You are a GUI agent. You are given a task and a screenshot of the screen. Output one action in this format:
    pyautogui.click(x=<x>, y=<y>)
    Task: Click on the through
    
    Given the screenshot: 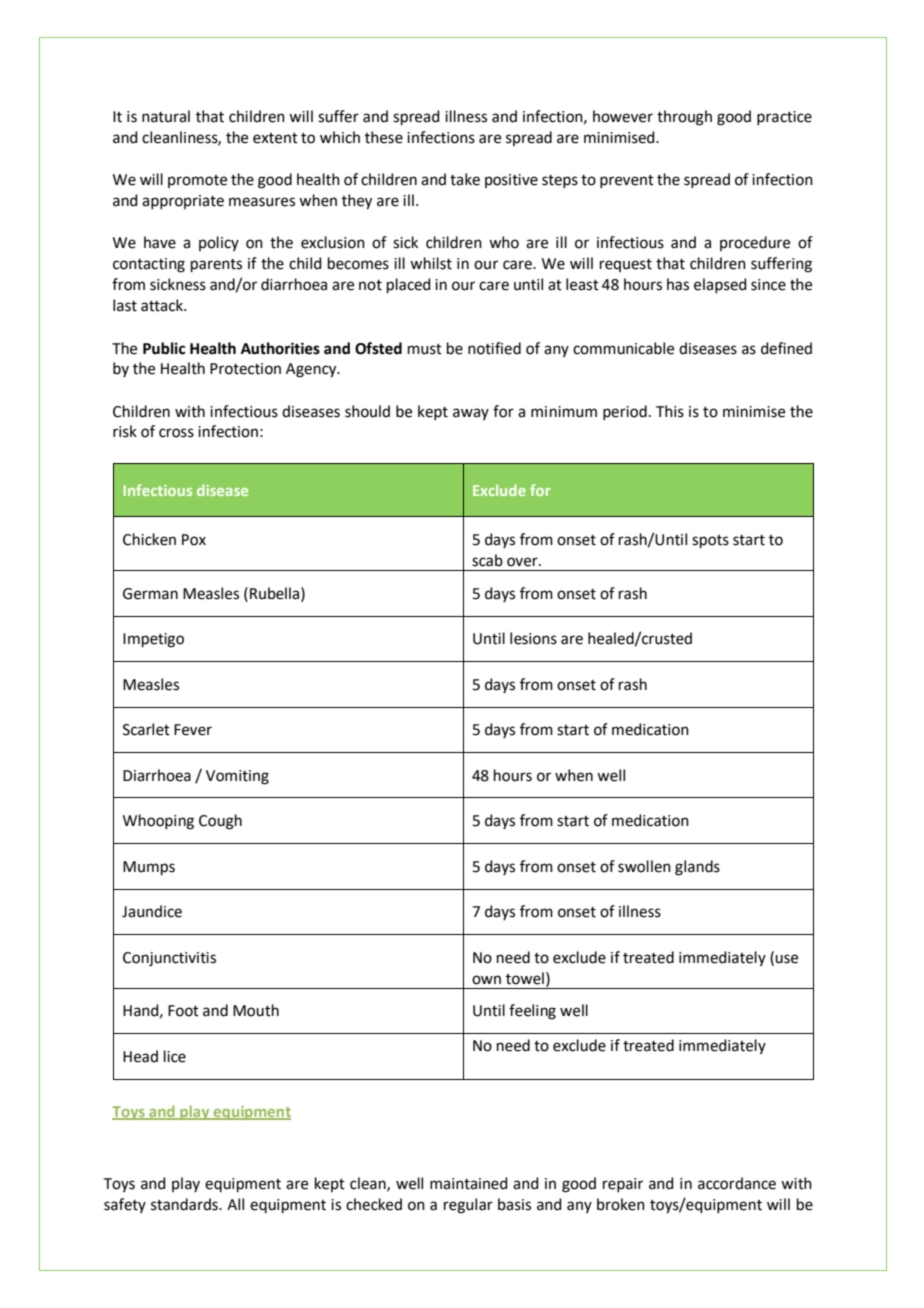 What is the action you would take?
    pyautogui.click(x=684, y=118)
